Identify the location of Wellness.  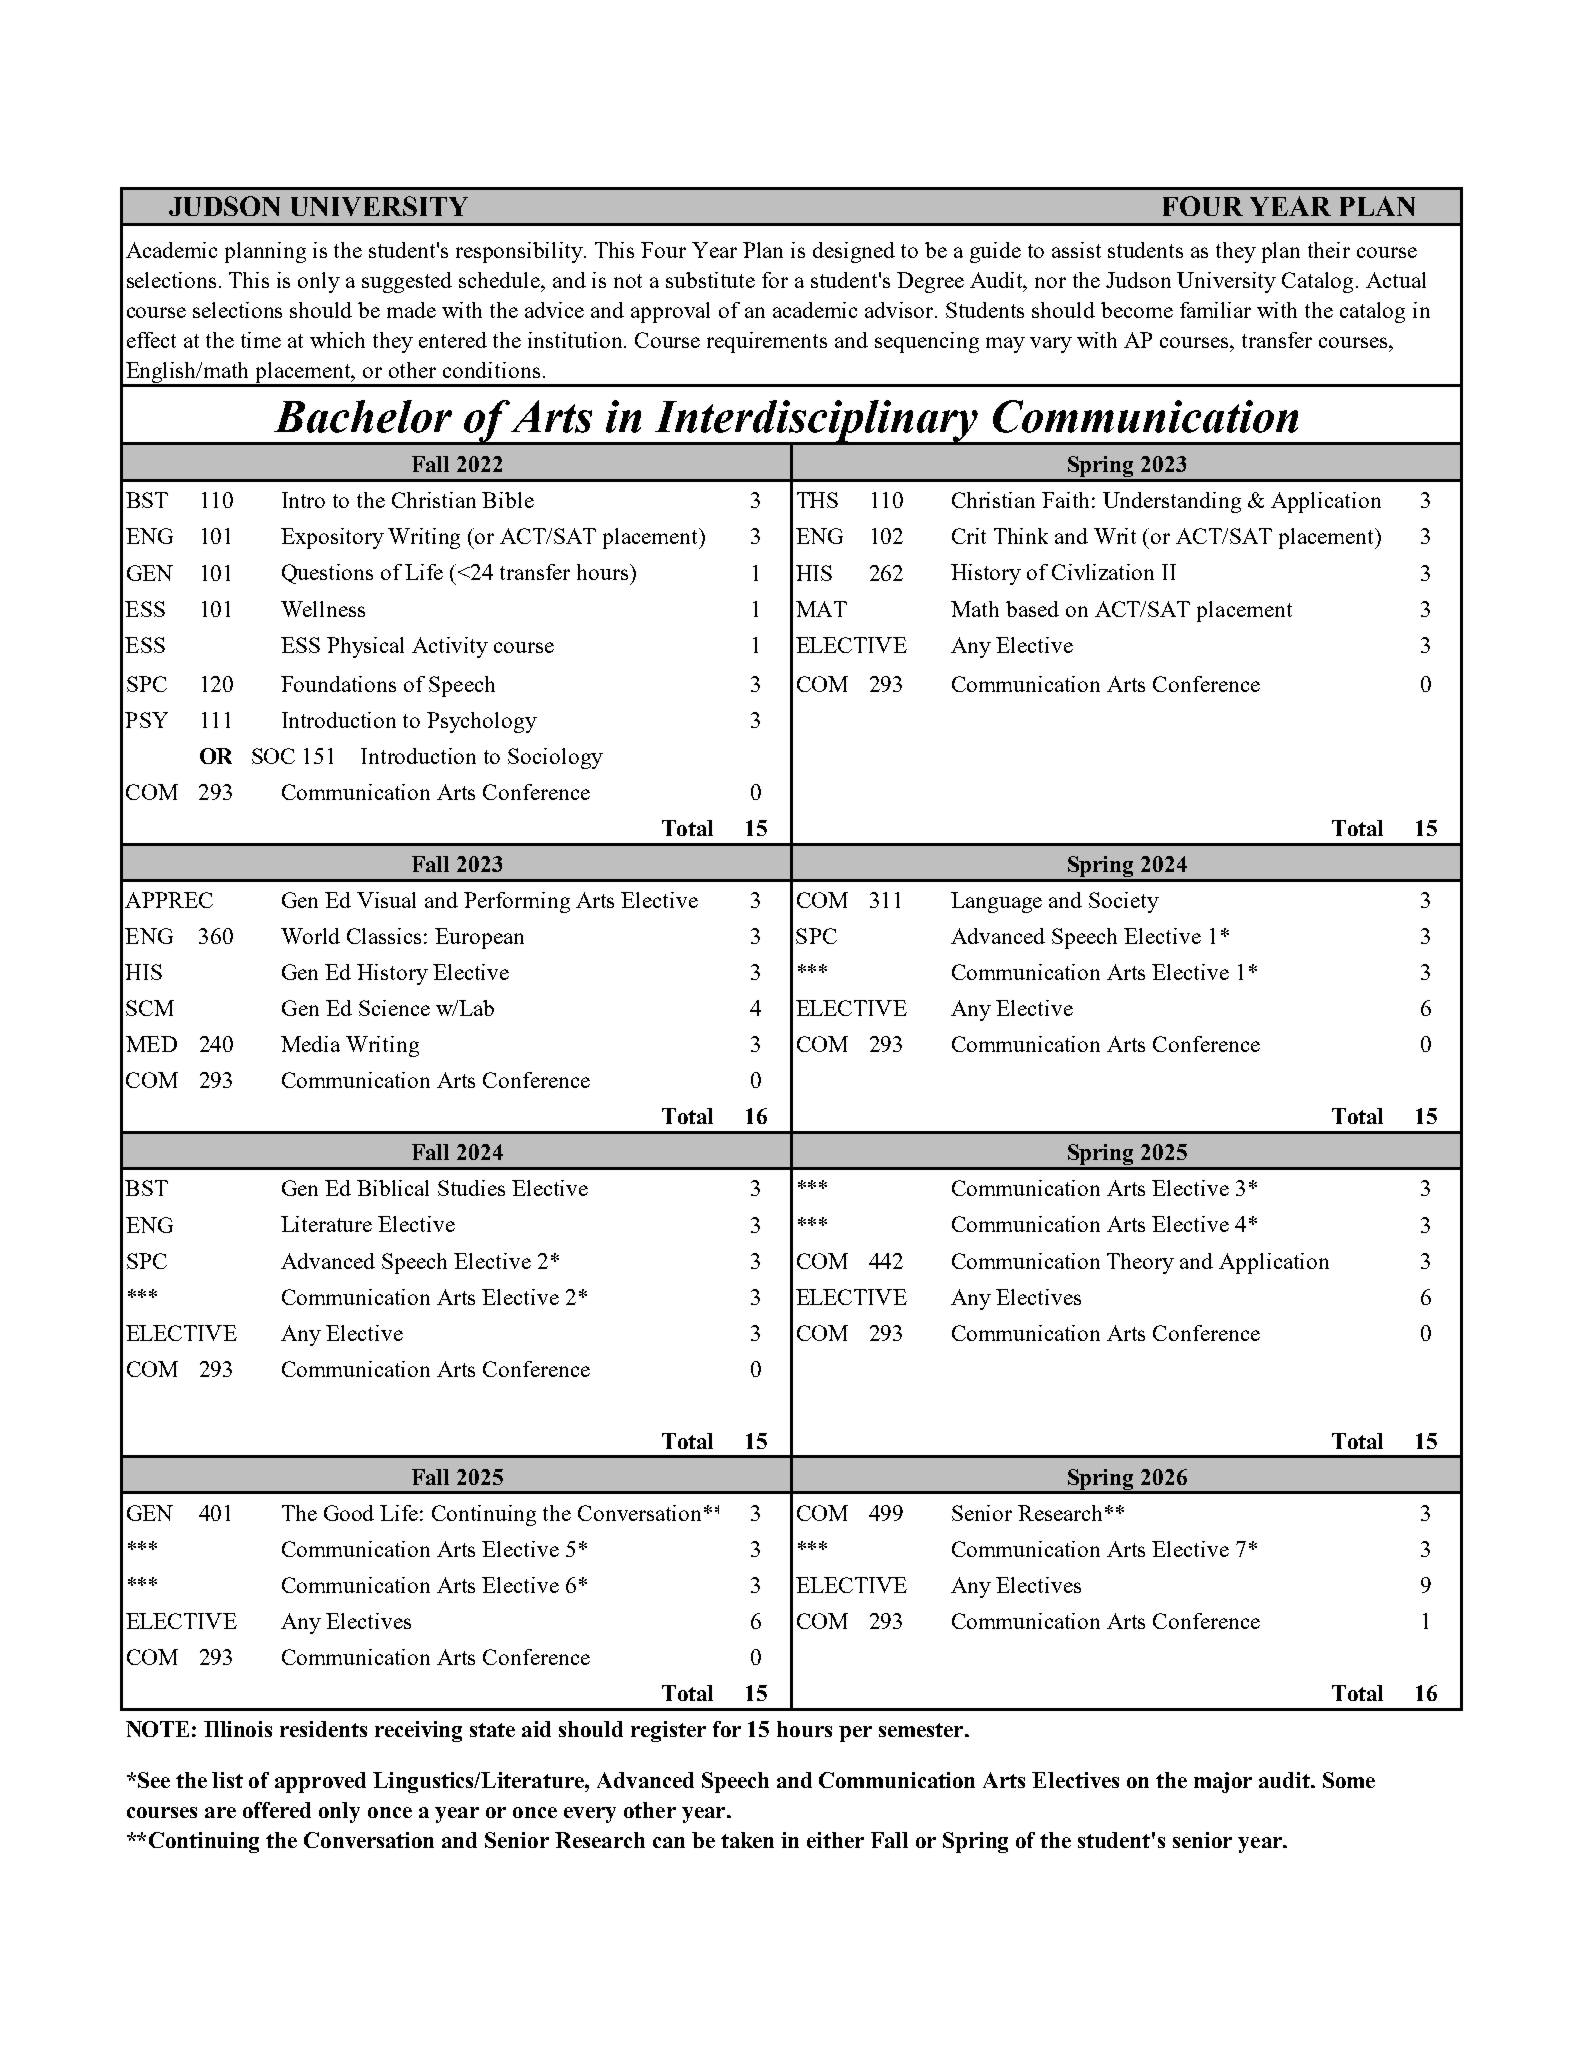
(323, 609).
